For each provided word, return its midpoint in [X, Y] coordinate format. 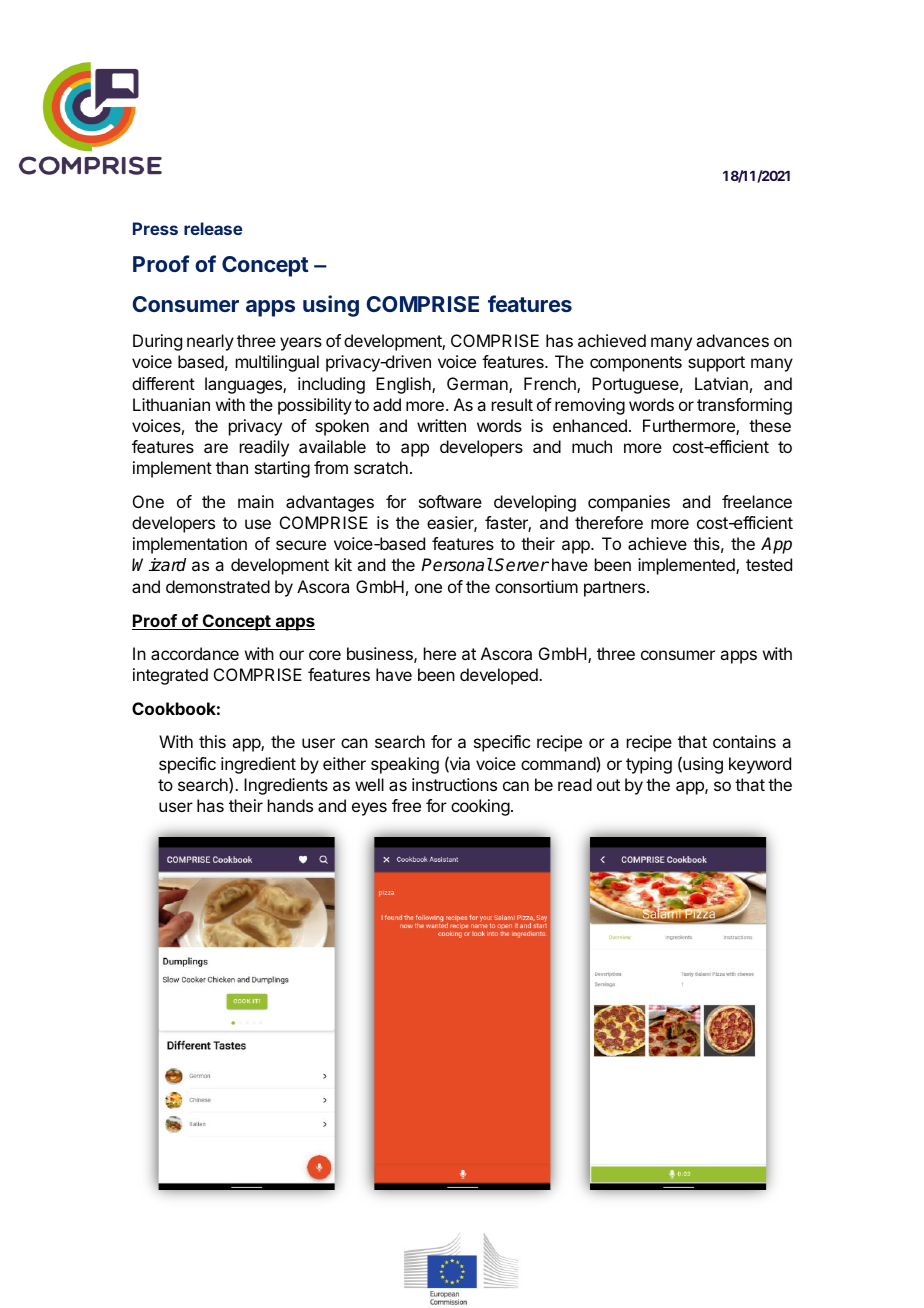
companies [629, 503]
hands [290, 805]
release [213, 228]
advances [732, 340]
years [301, 344]
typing [649, 765]
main [256, 501]
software [450, 501]
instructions [454, 784]
